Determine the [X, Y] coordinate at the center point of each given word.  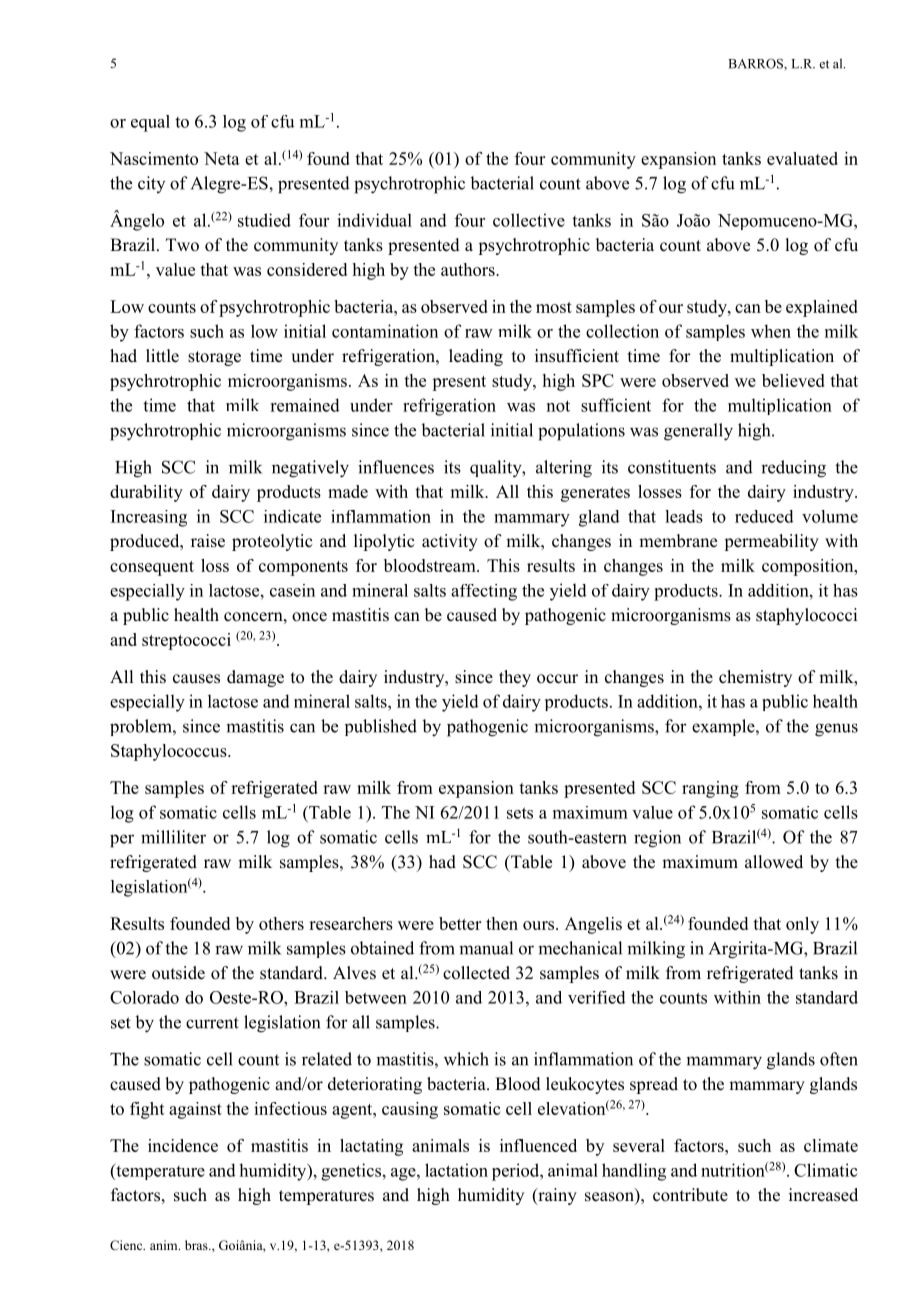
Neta [222, 158]
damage [255, 678]
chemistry [755, 678]
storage [214, 358]
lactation [456, 1170]
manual [486, 948]
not [558, 406]
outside [178, 973]
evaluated [802, 158]
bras [197, 1245]
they [515, 678]
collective [529, 220]
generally [698, 432]
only [802, 925]
